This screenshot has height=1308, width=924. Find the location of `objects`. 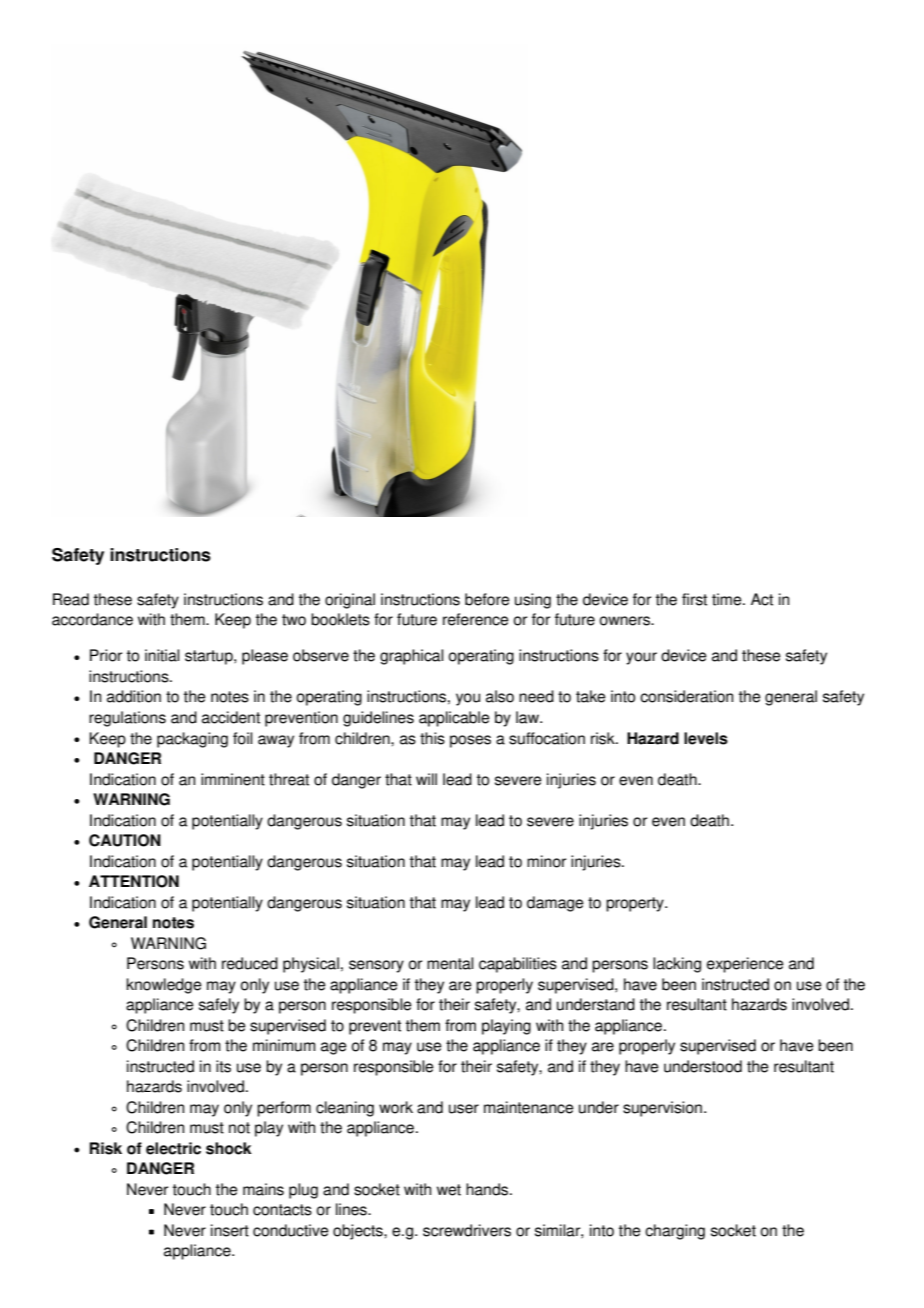

objects is located at coordinates (359, 1232).
